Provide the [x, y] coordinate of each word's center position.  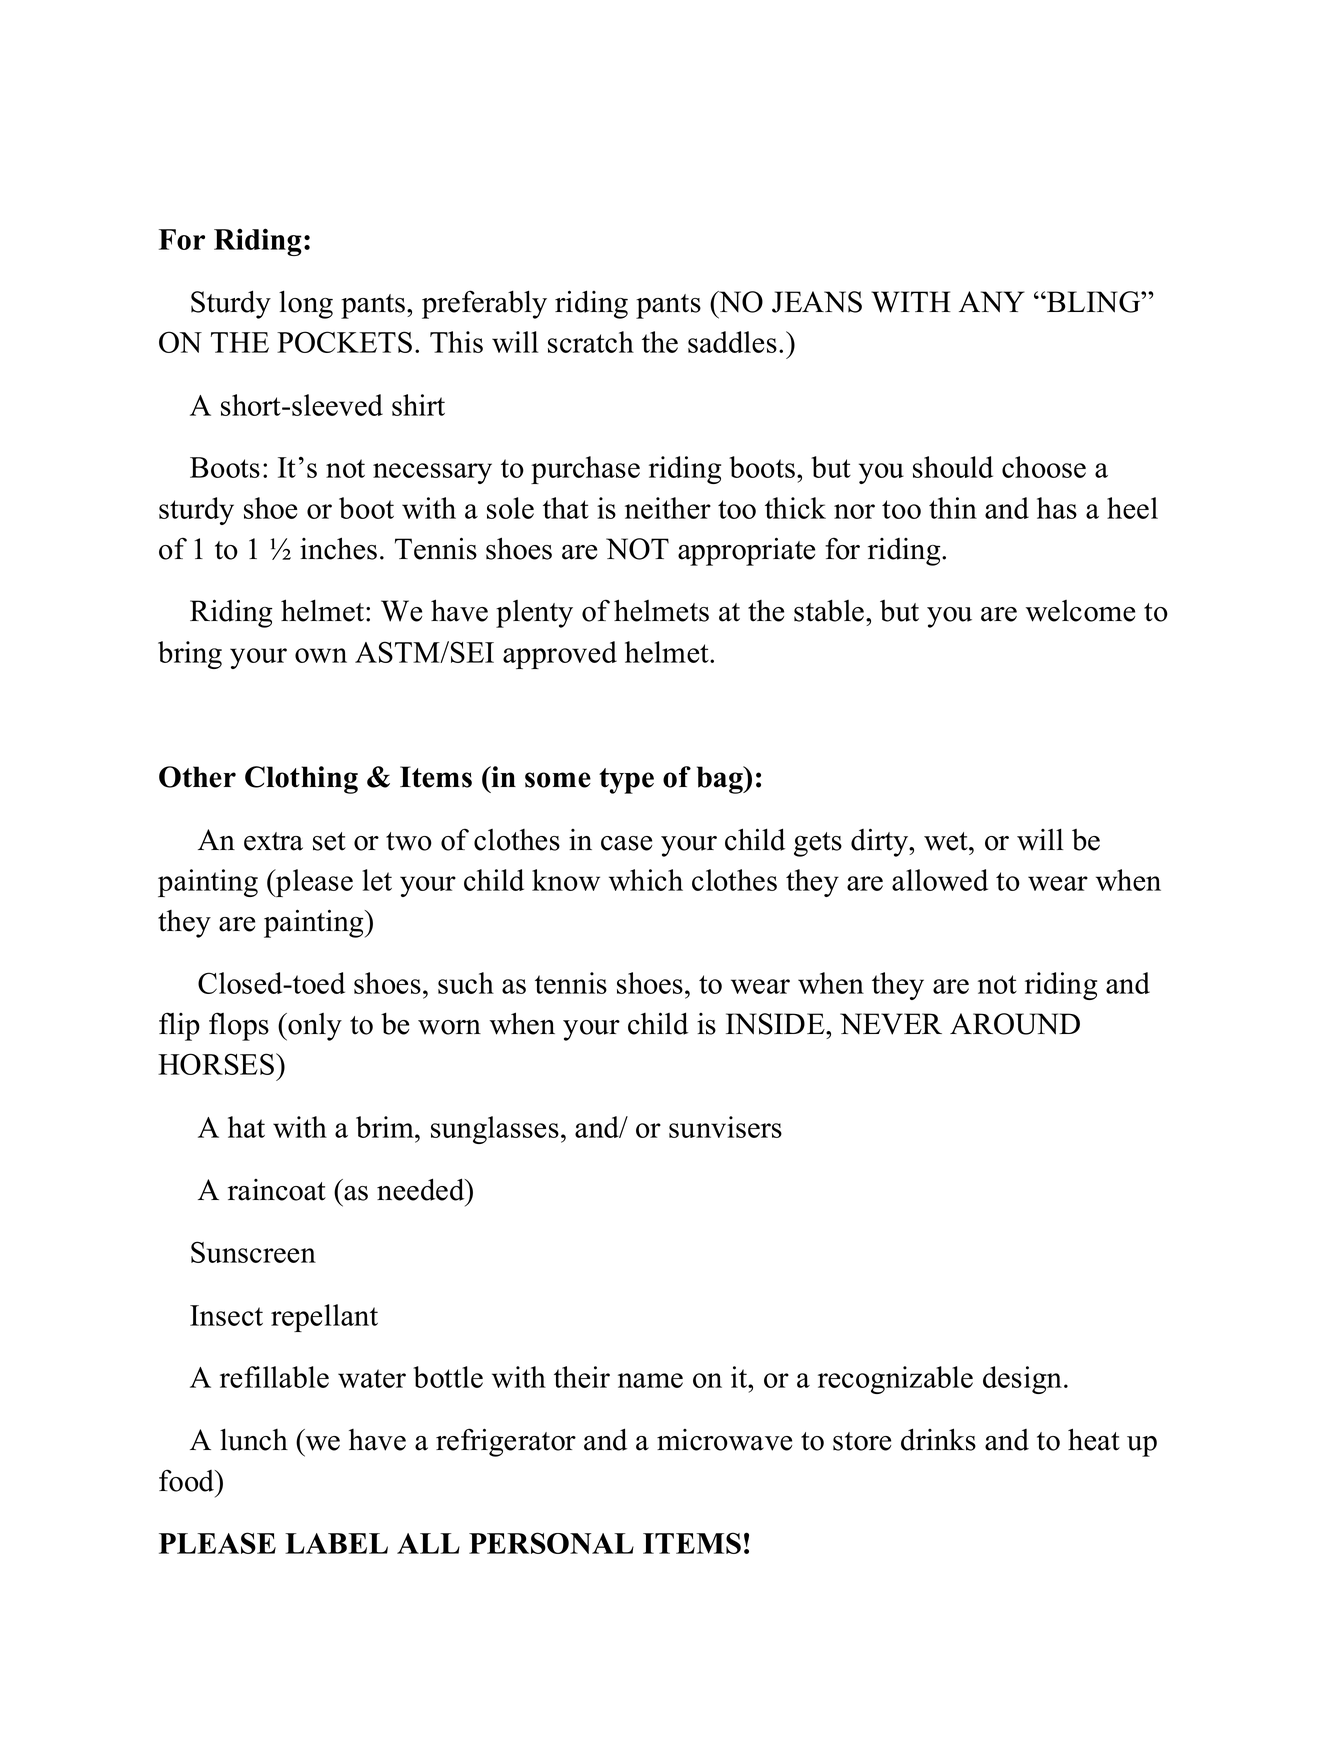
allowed [940, 880]
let [377, 880]
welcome [1080, 611]
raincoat [277, 1190]
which [646, 880]
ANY [992, 302]
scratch [591, 342]
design [1022, 1380]
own [321, 655]
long [306, 304]
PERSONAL [551, 1543]
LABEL [336, 1543]
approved [560, 655]
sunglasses [495, 1130]
